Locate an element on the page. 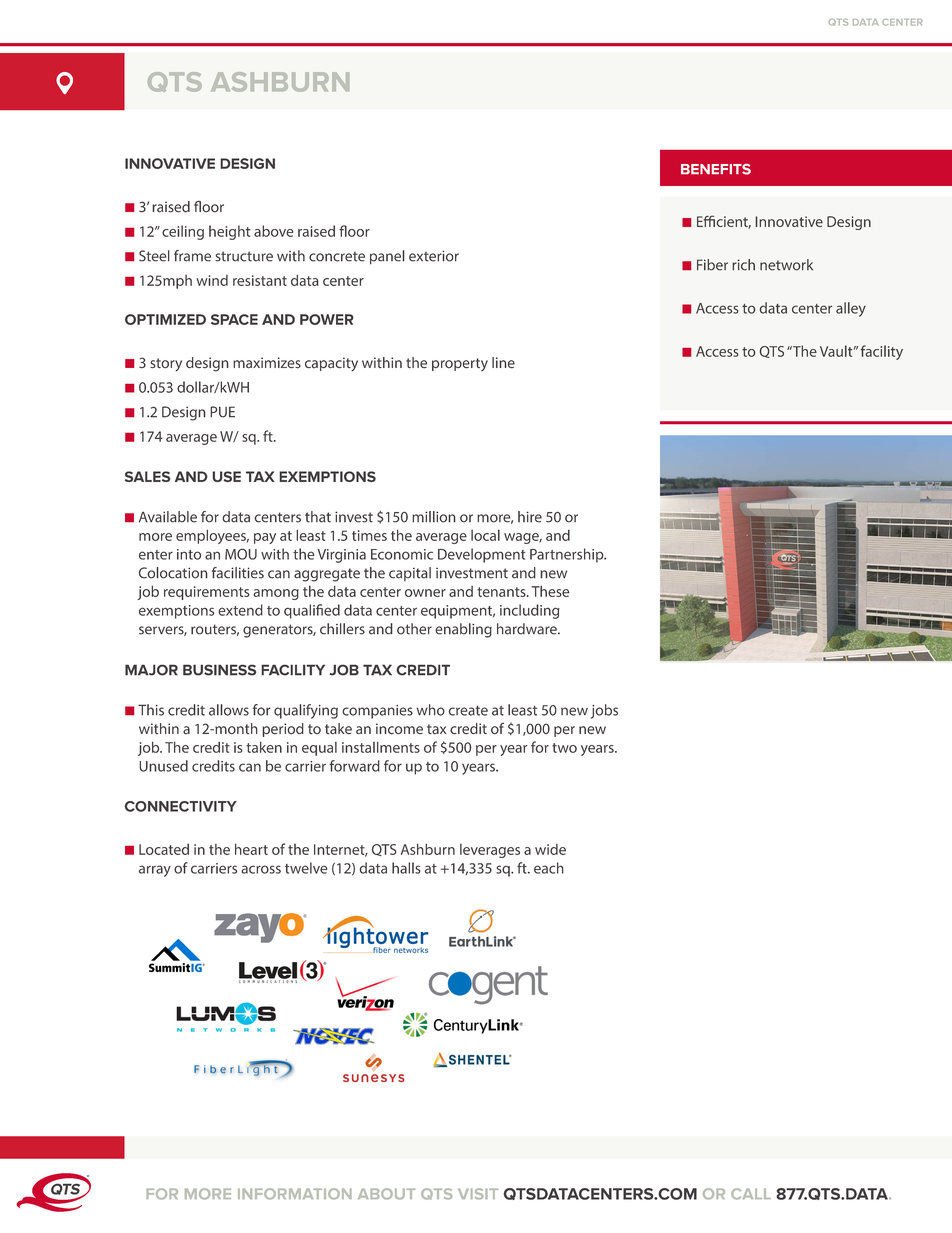 The image size is (952, 1233). heart is located at coordinates (251, 849).
